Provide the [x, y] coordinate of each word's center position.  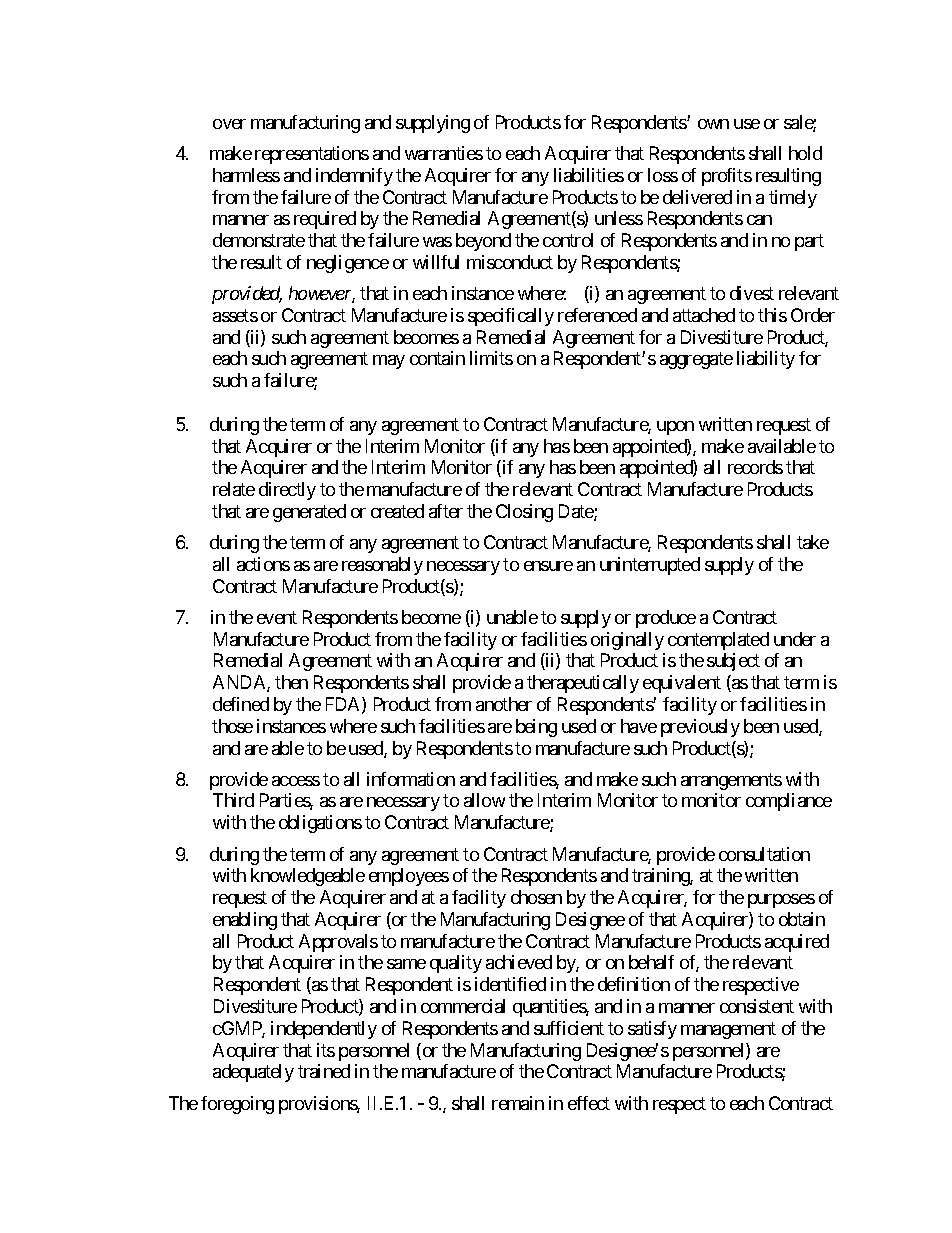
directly [287, 491]
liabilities [589, 175]
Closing [524, 513]
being [536, 728]
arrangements [731, 781]
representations [312, 155]
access [296, 781]
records [755, 467]
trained [324, 1071]
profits [727, 177]
